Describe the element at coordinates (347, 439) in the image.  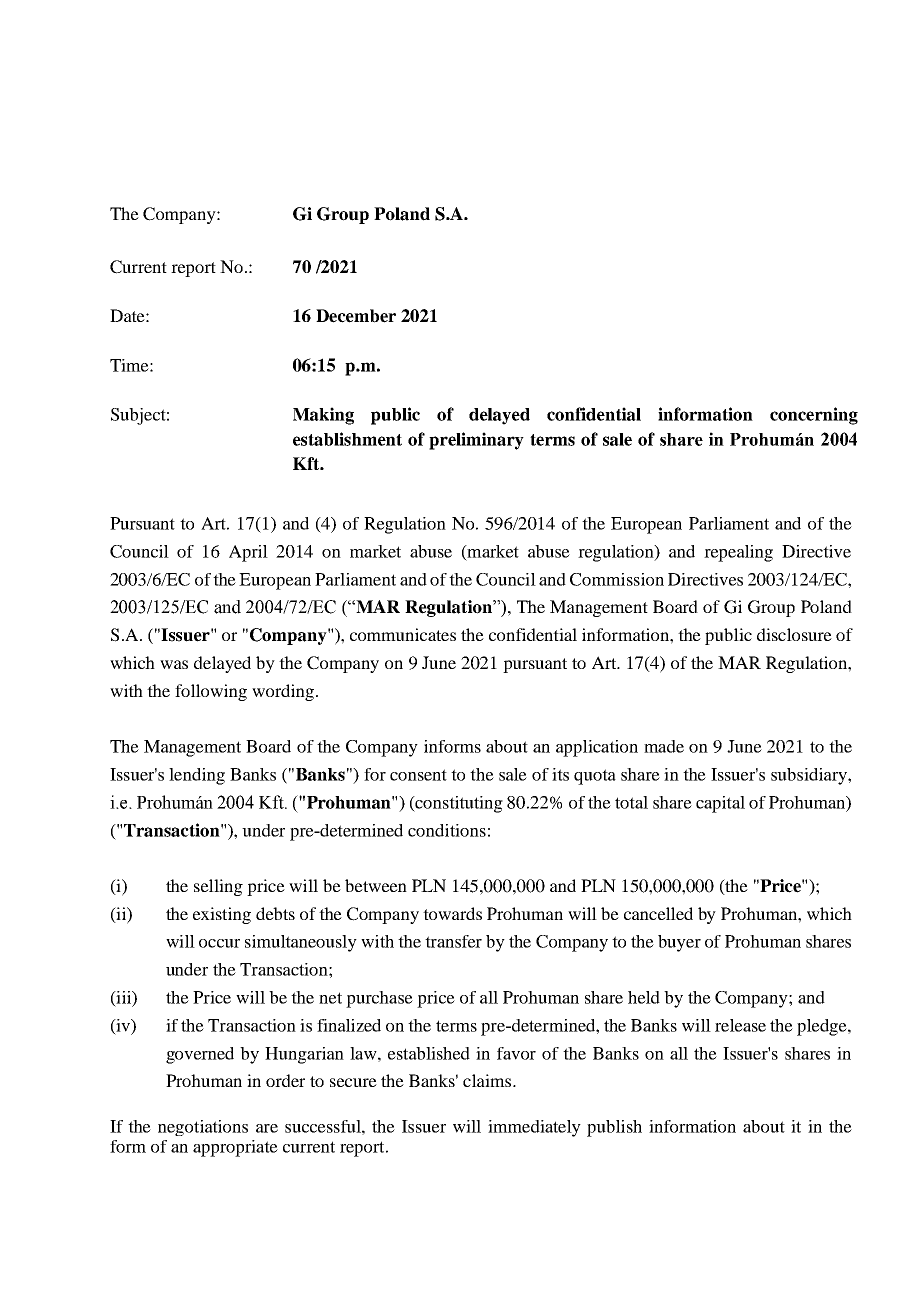
I see `establishment` at that location.
